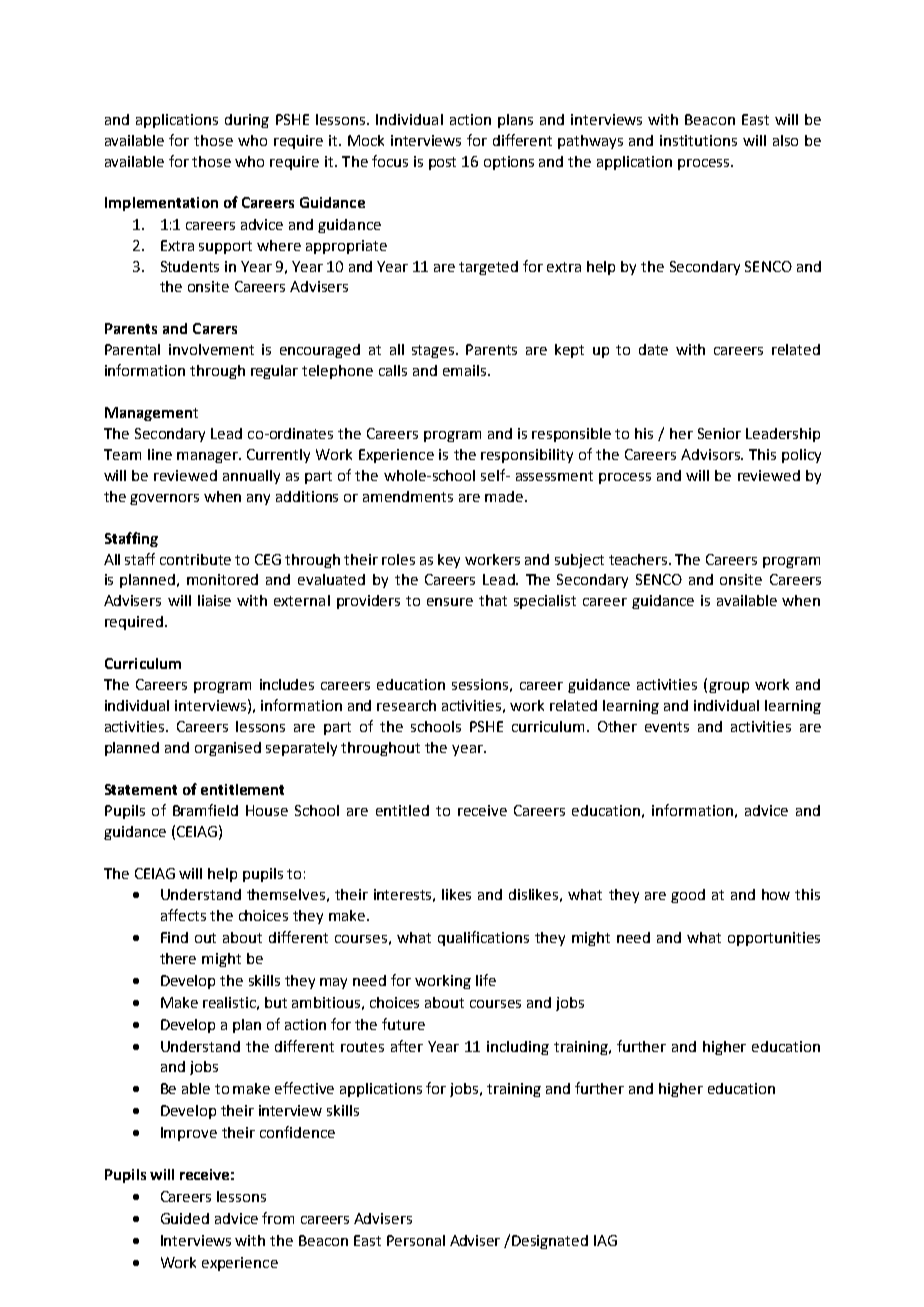 This screenshot has height=1307, width=924. I want to click on Senior, so click(719, 433).
